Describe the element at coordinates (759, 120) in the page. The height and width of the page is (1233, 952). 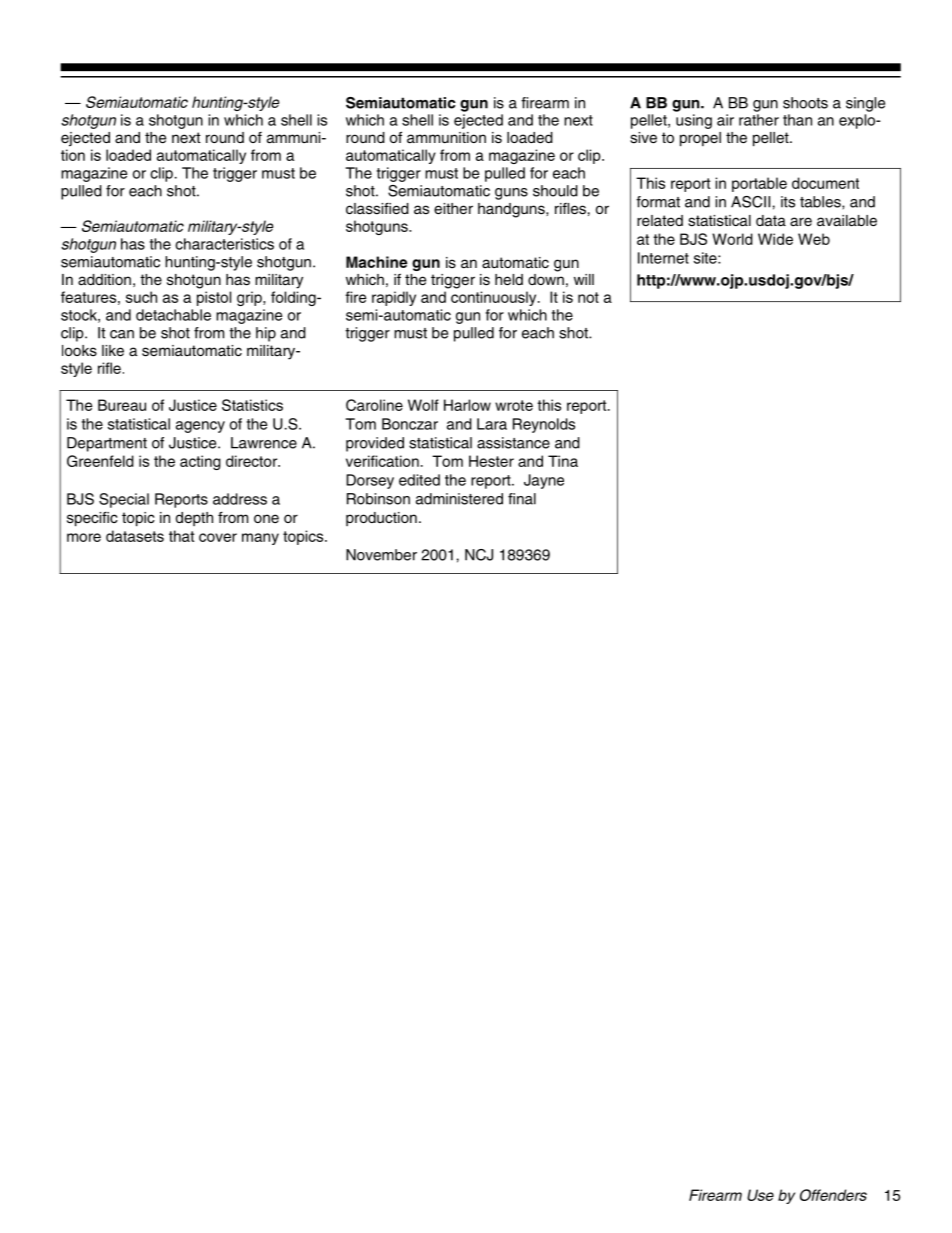
I see `rather` at that location.
